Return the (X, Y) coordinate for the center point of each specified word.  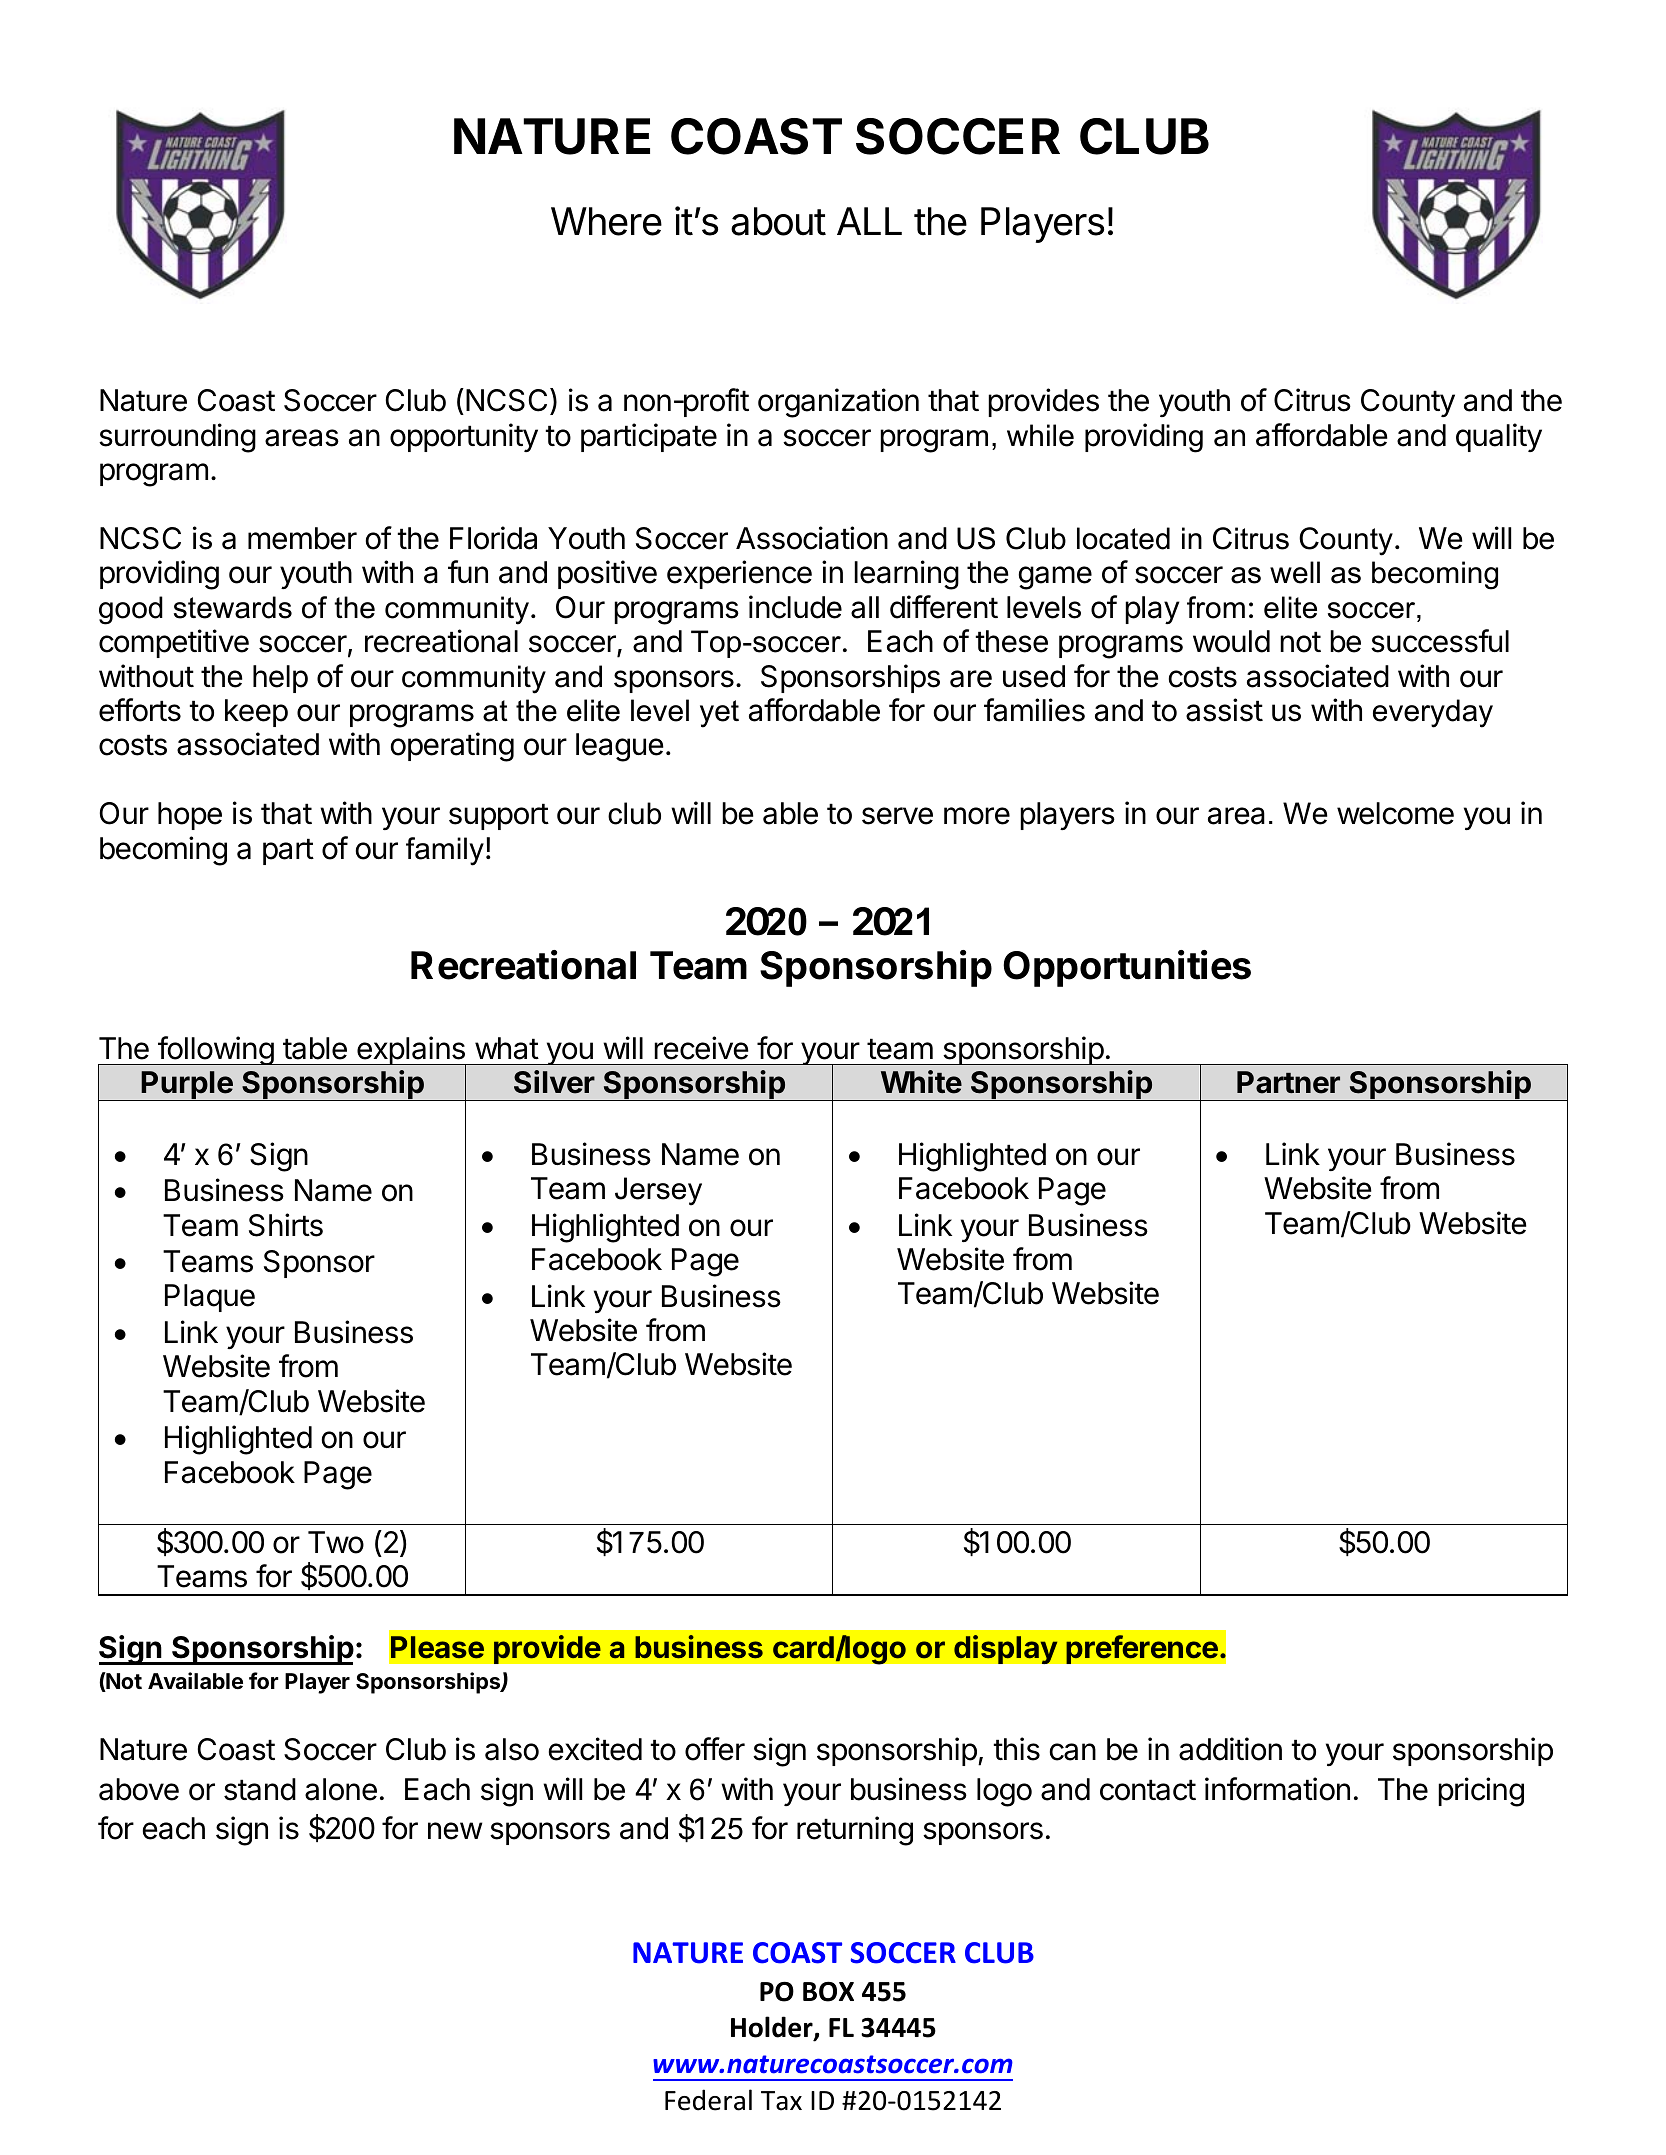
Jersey (658, 1191)
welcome (1395, 813)
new (455, 1831)
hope (190, 816)
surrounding (177, 438)
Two (336, 1542)
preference (1142, 1649)
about (778, 221)
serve (897, 816)
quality (1499, 437)
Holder (773, 2028)
